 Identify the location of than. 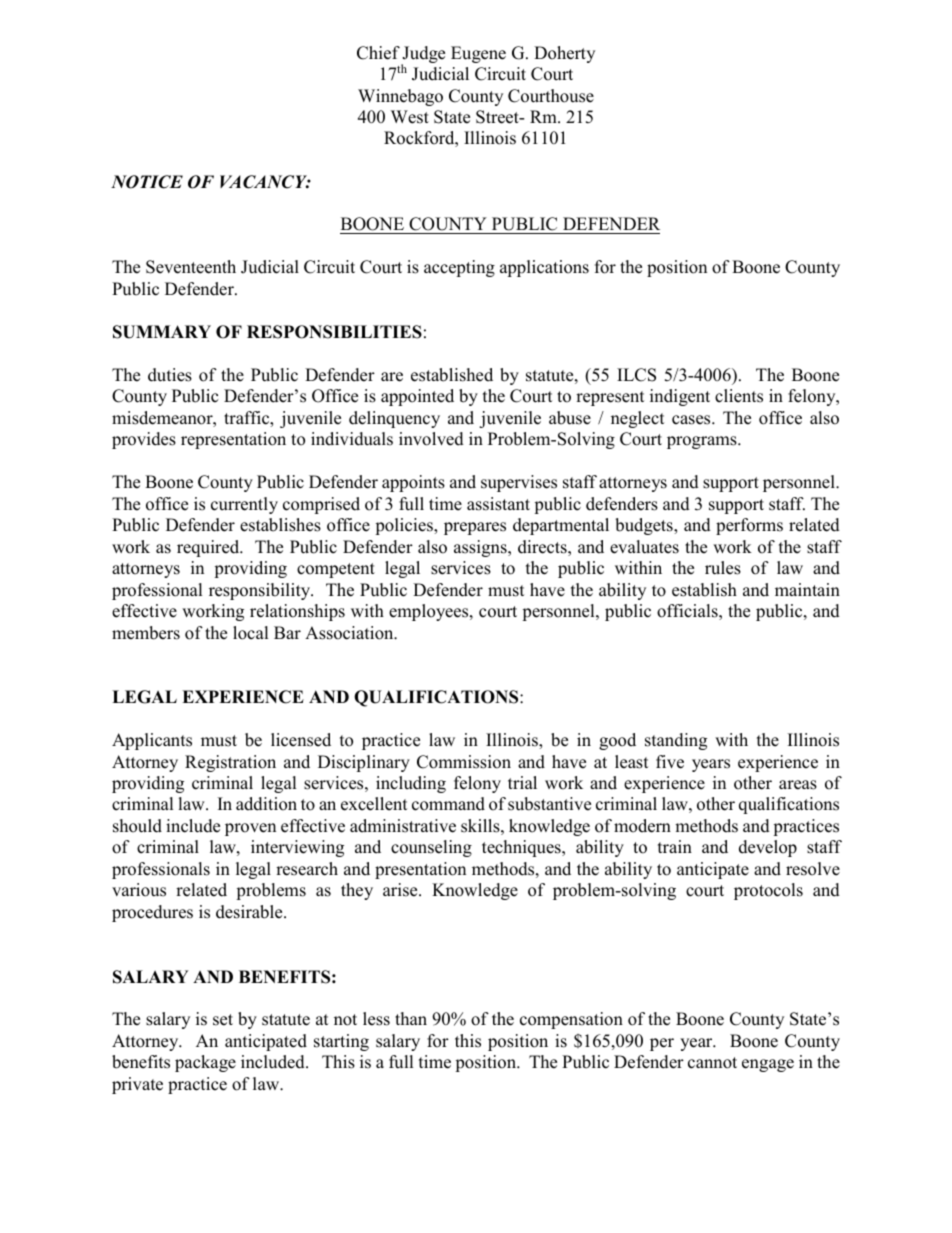
(411, 1018).
